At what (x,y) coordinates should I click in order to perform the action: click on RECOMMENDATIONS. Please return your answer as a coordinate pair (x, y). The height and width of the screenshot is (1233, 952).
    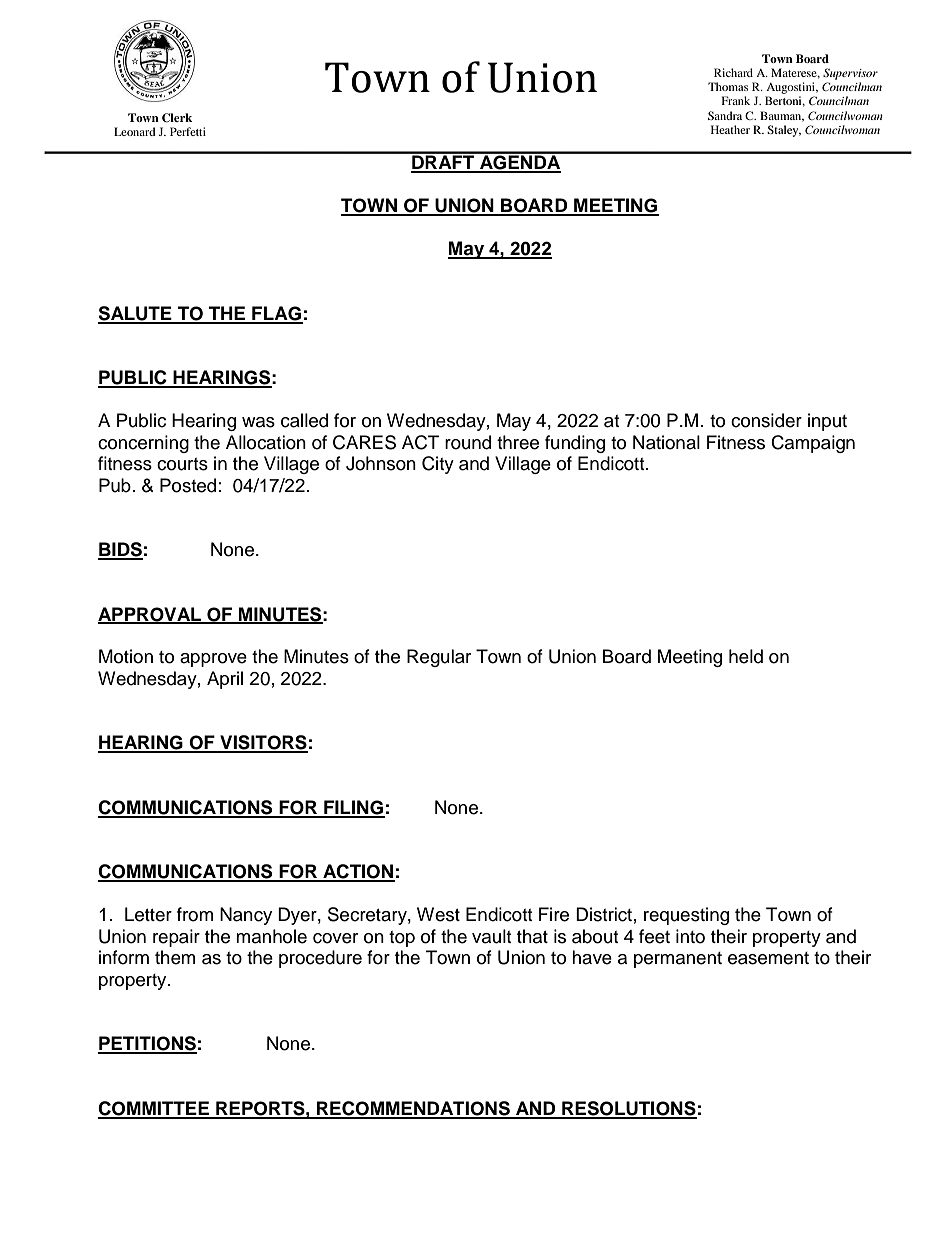
    Looking at the image, I should click on (413, 1109).
